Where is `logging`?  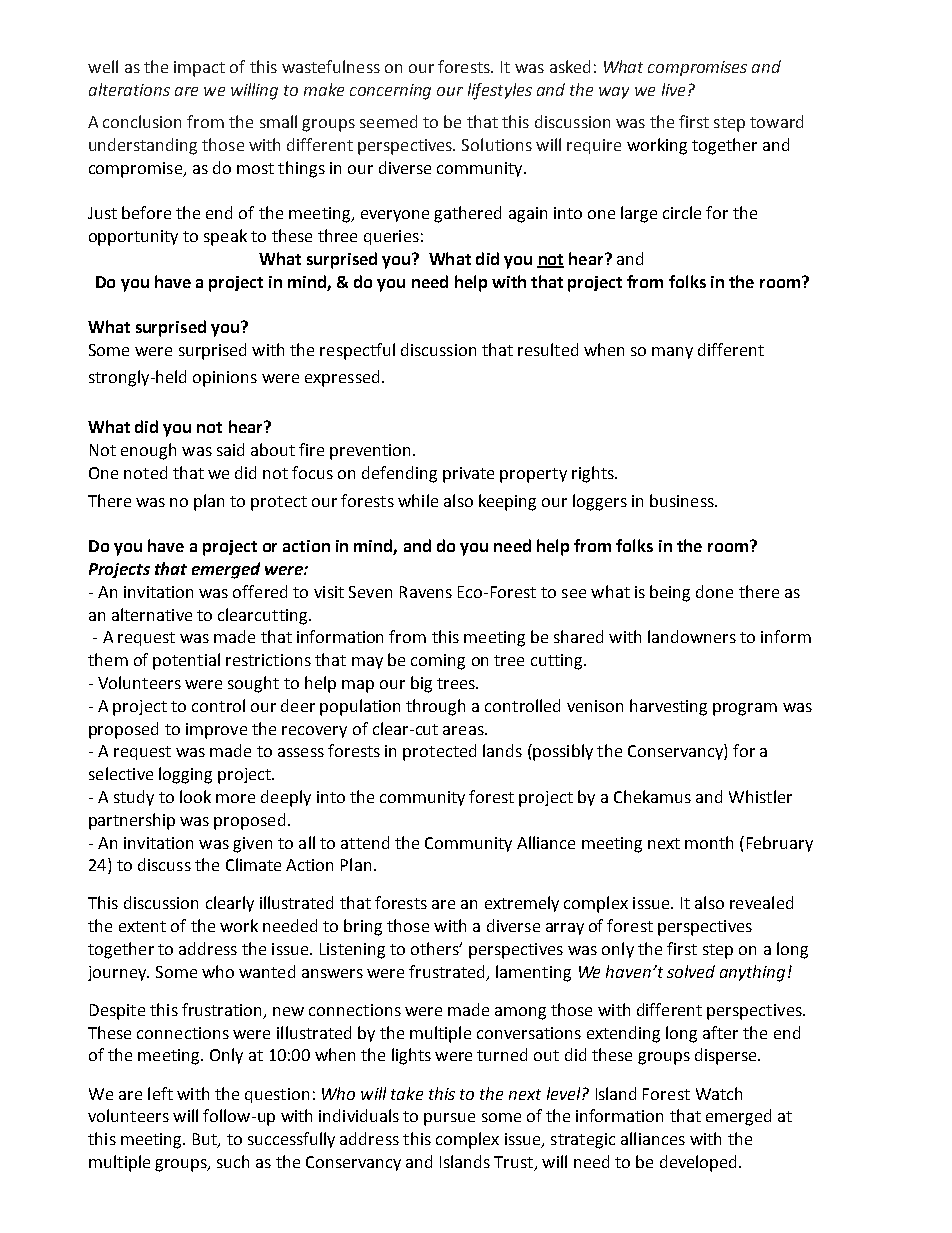
logging is located at coordinates (185, 775).
